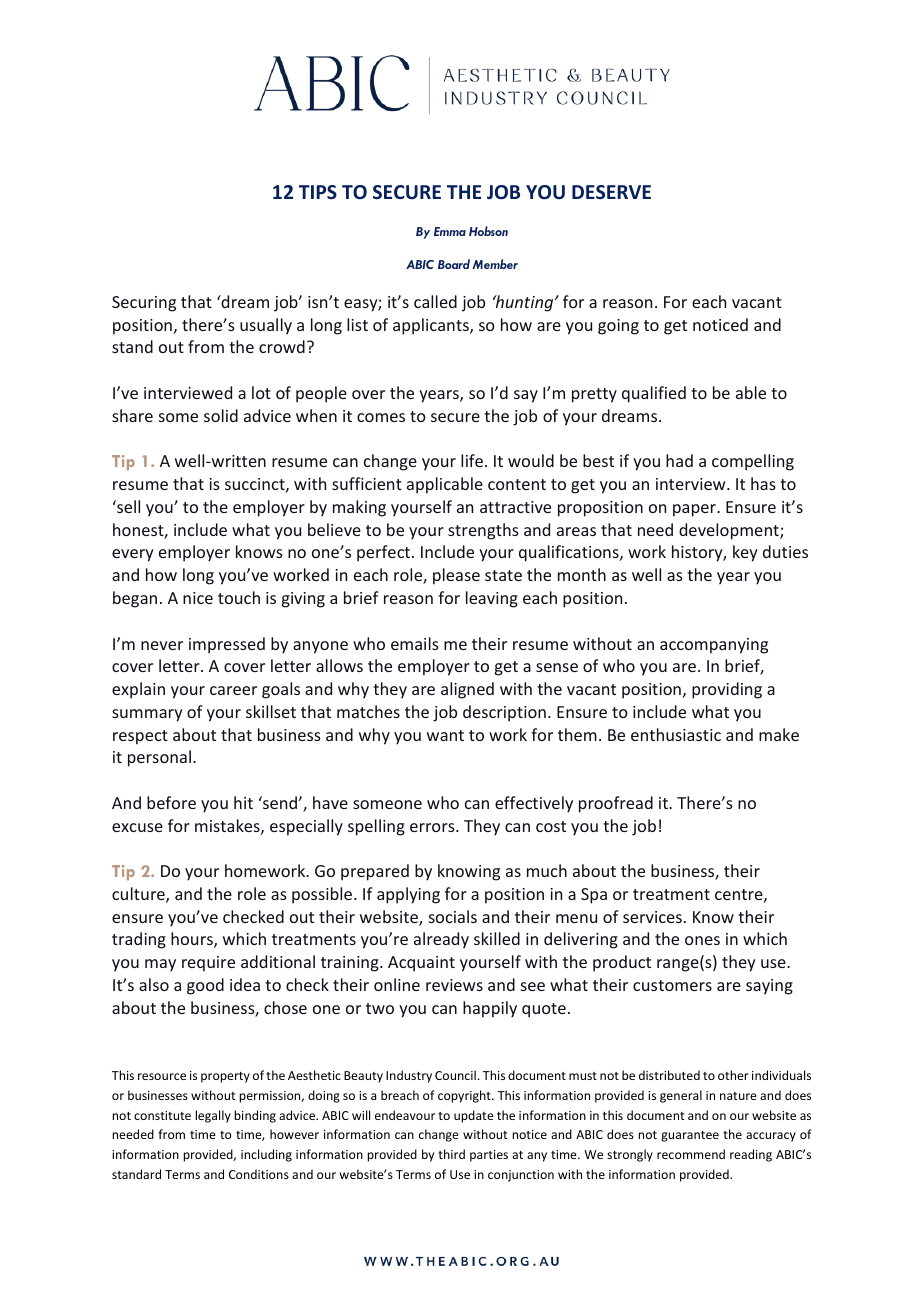  Describe the element at coordinates (318, 192) in the image. I see `TIPS` at that location.
